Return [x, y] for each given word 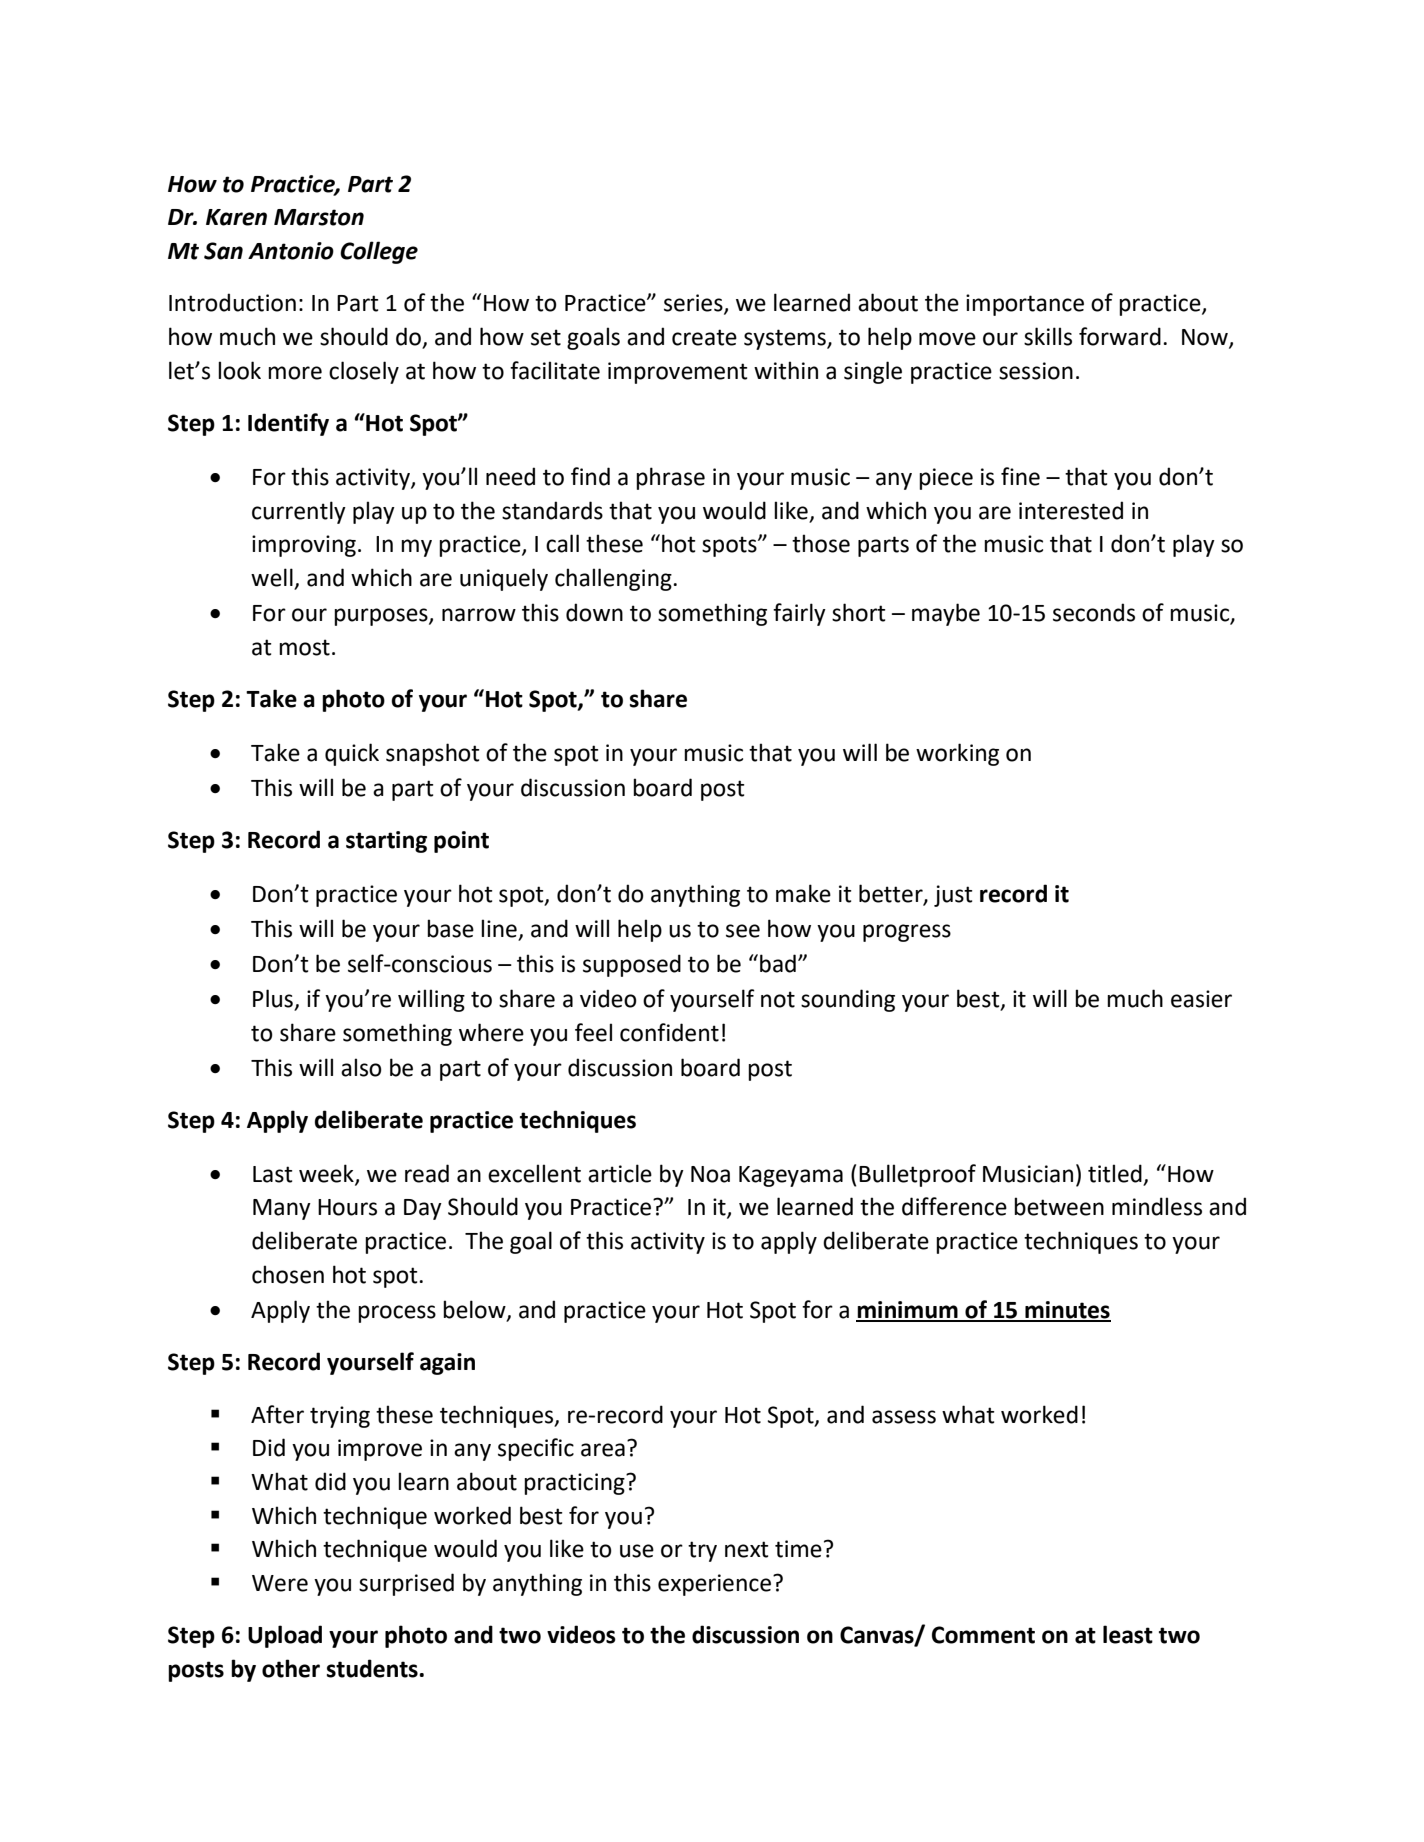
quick [352, 754]
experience [714, 1585]
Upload [285, 1636]
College [379, 252]
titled [1115, 1173]
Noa [710, 1174]
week [327, 1174]
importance [1025, 305]
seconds [1094, 612]
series [694, 304]
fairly [799, 614]
